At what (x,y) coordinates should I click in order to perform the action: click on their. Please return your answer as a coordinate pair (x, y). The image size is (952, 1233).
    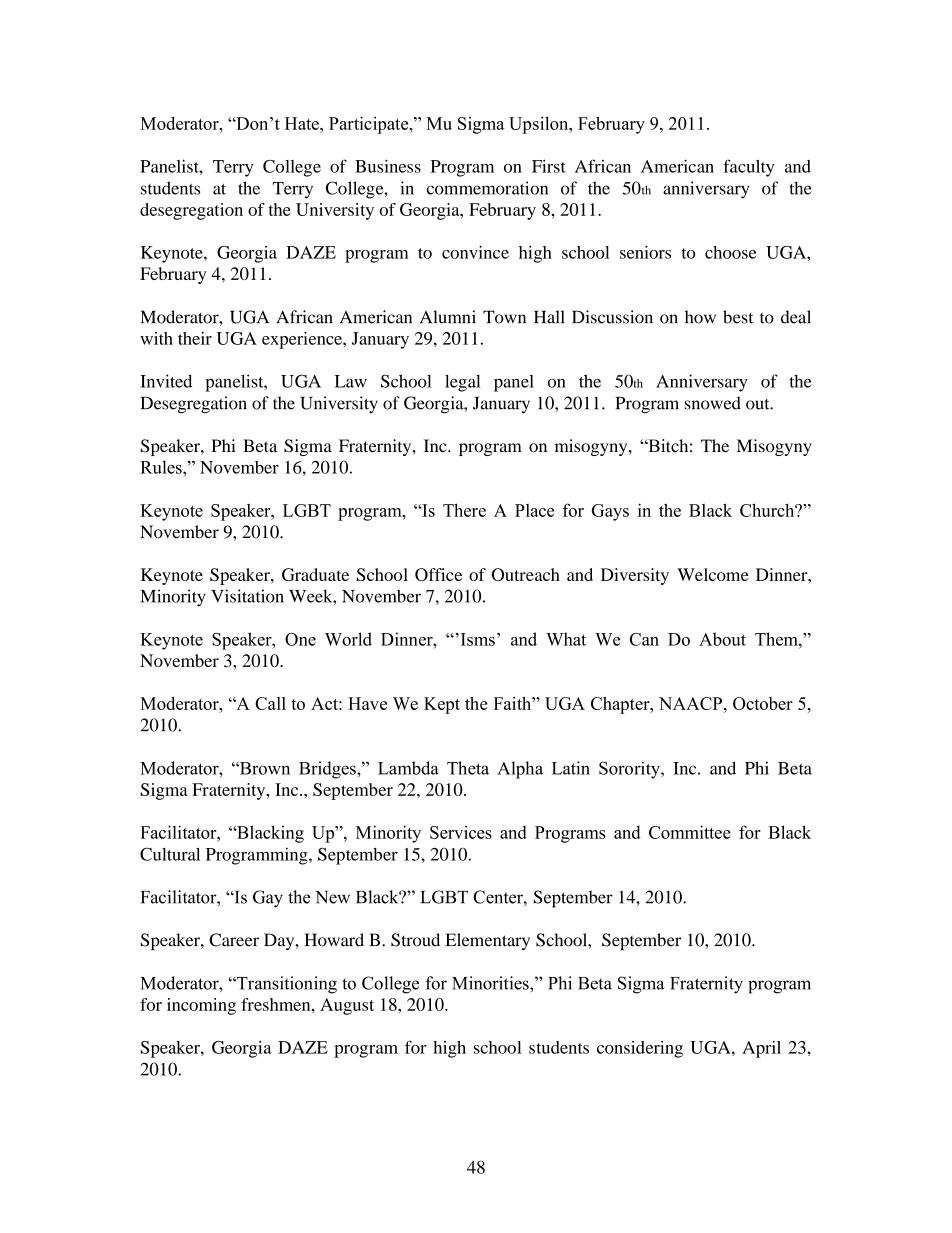
    Looking at the image, I should click on (195, 338).
